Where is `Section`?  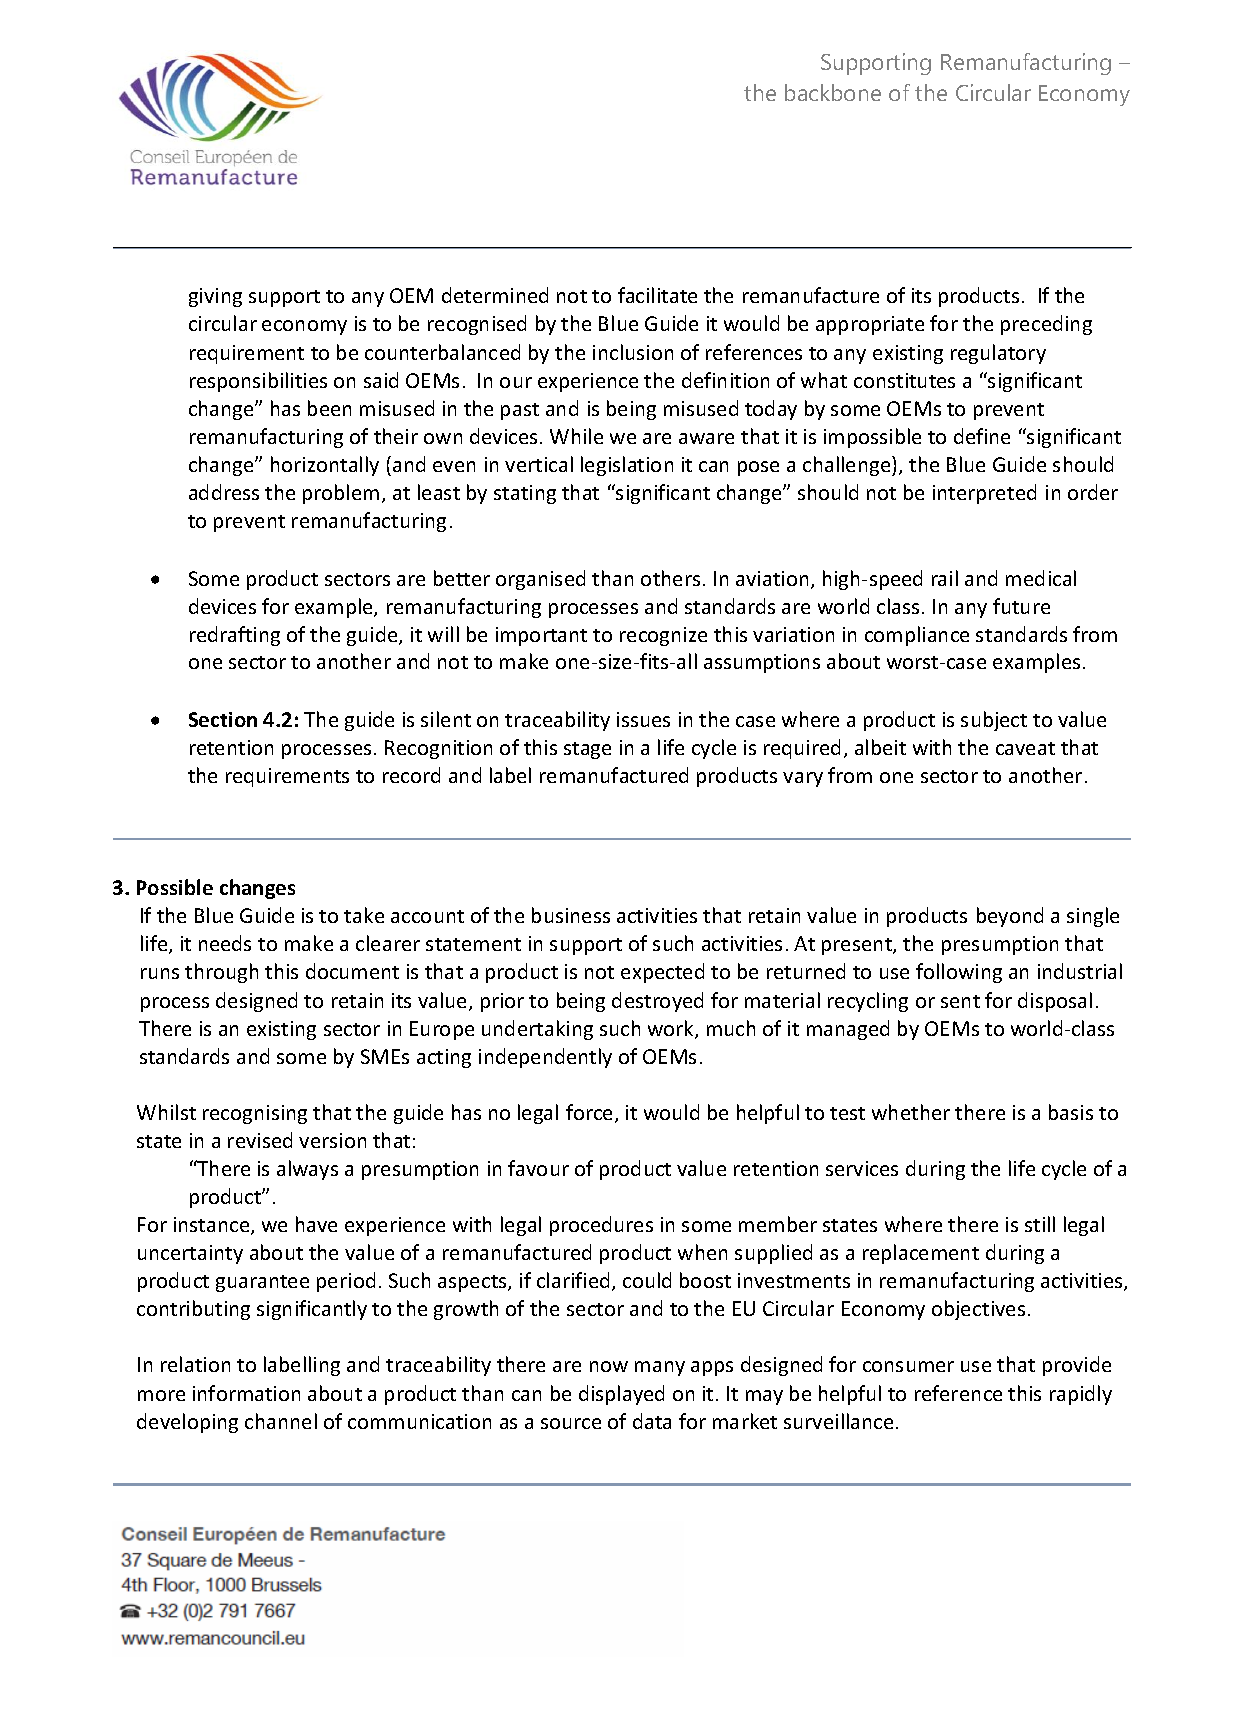
Section is located at coordinates (223, 719).
